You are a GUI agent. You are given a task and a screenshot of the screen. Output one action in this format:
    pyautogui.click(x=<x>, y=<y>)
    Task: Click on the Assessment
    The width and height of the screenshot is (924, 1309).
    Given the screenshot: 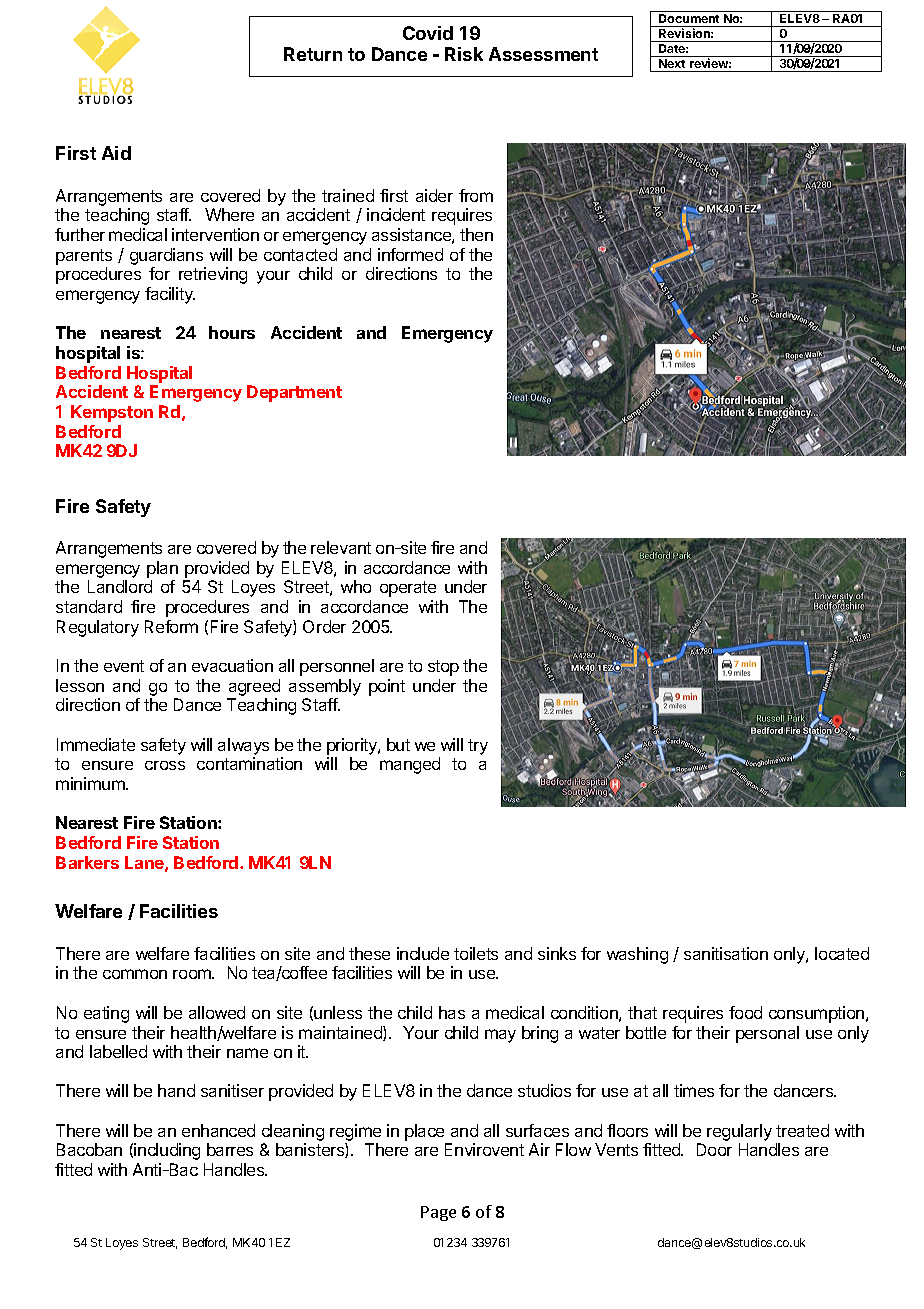 What is the action you would take?
    pyautogui.click(x=543, y=54)
